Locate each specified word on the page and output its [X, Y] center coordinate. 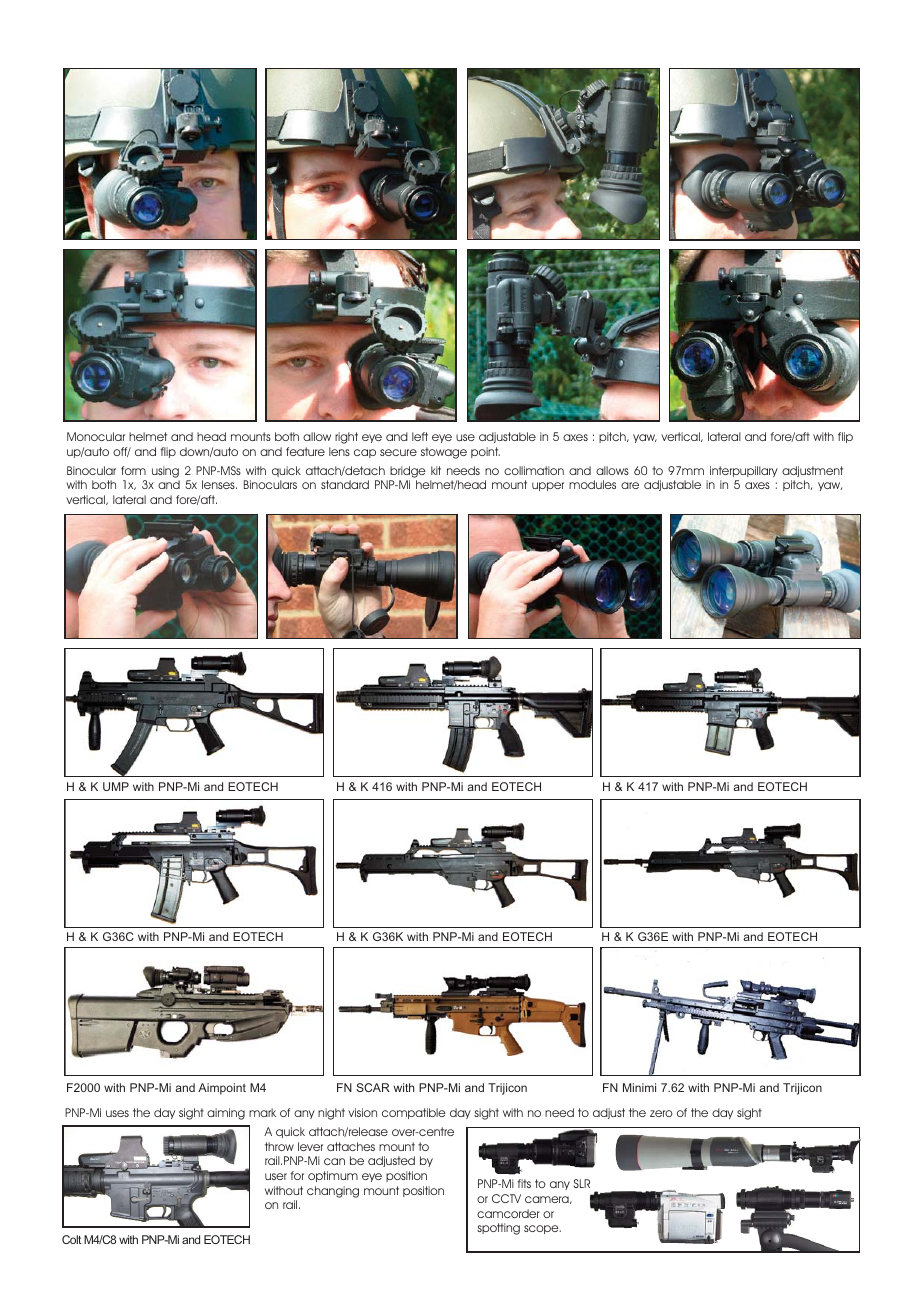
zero [661, 1113]
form [133, 470]
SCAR [373, 1087]
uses [117, 1113]
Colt [71, 1239]
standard [345, 484]
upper [548, 486]
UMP [116, 786]
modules [592, 484]
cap [365, 453]
